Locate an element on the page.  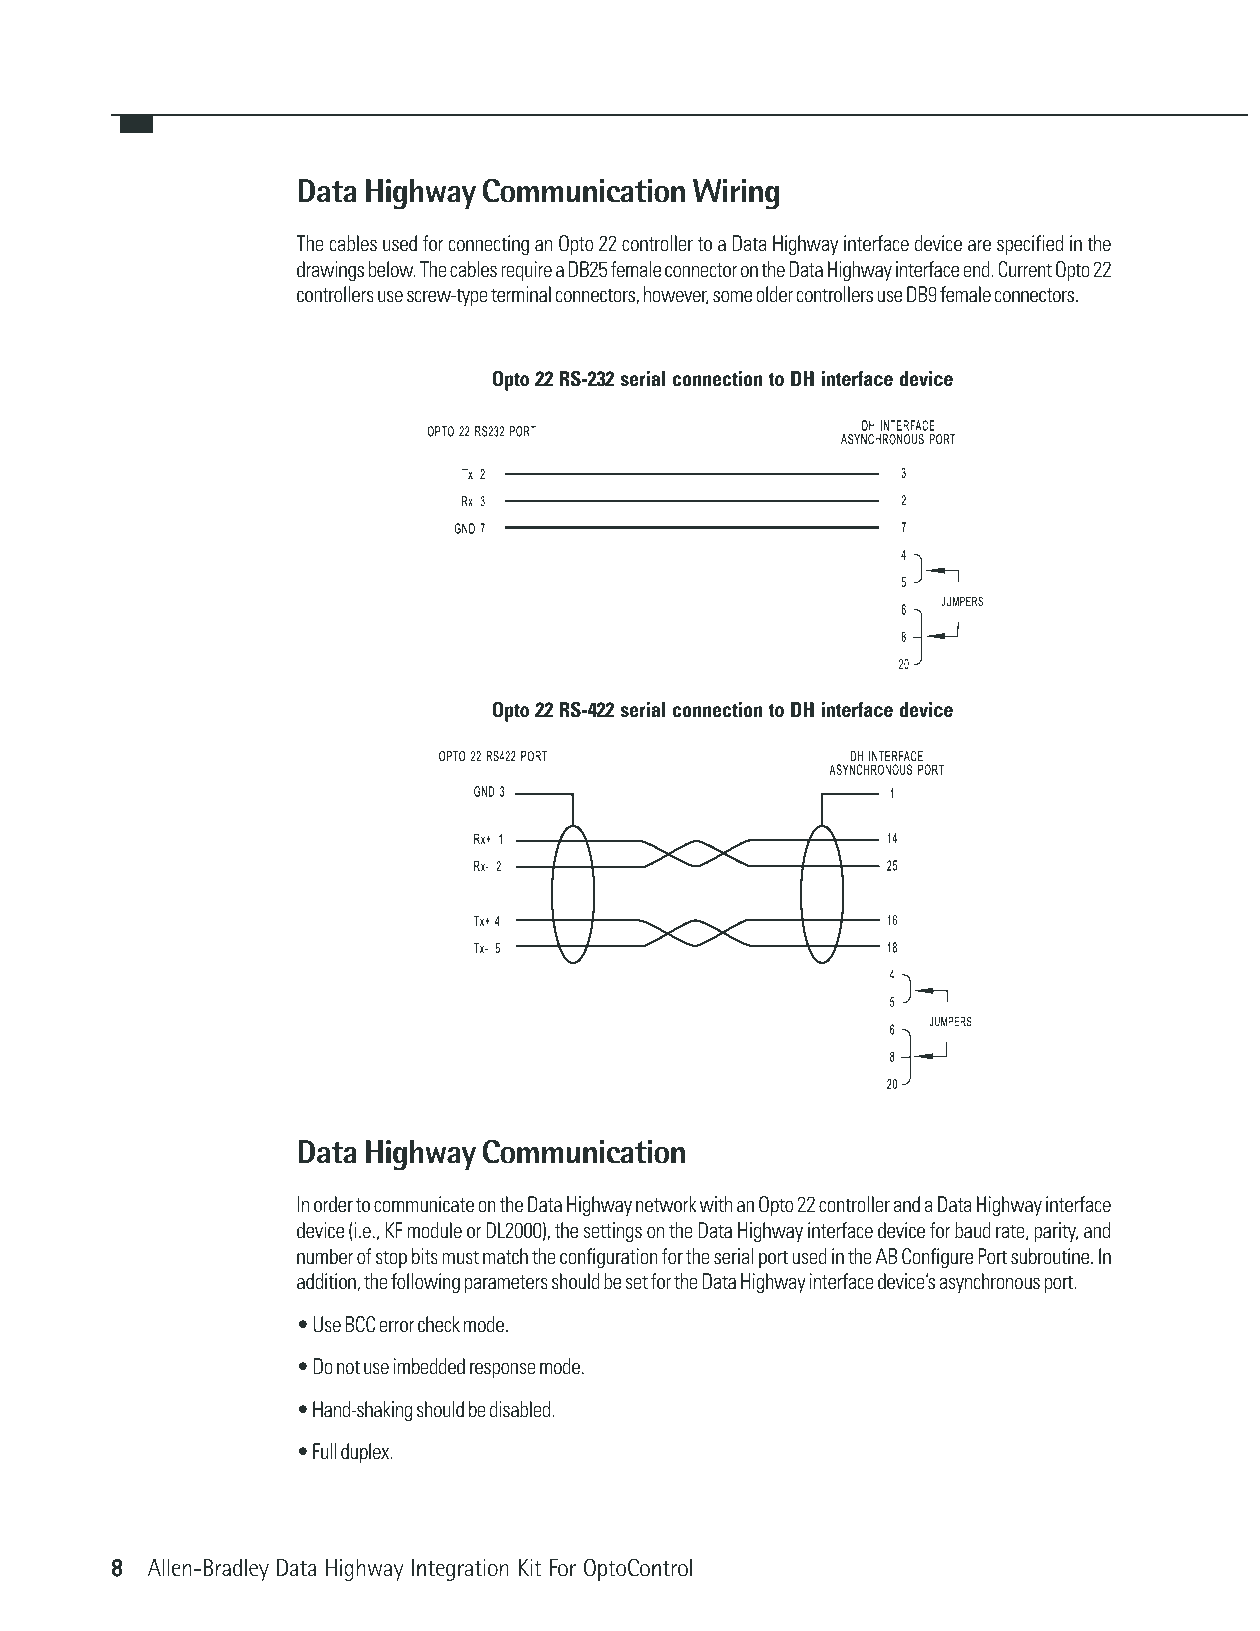
network is located at coordinates (666, 1204).
